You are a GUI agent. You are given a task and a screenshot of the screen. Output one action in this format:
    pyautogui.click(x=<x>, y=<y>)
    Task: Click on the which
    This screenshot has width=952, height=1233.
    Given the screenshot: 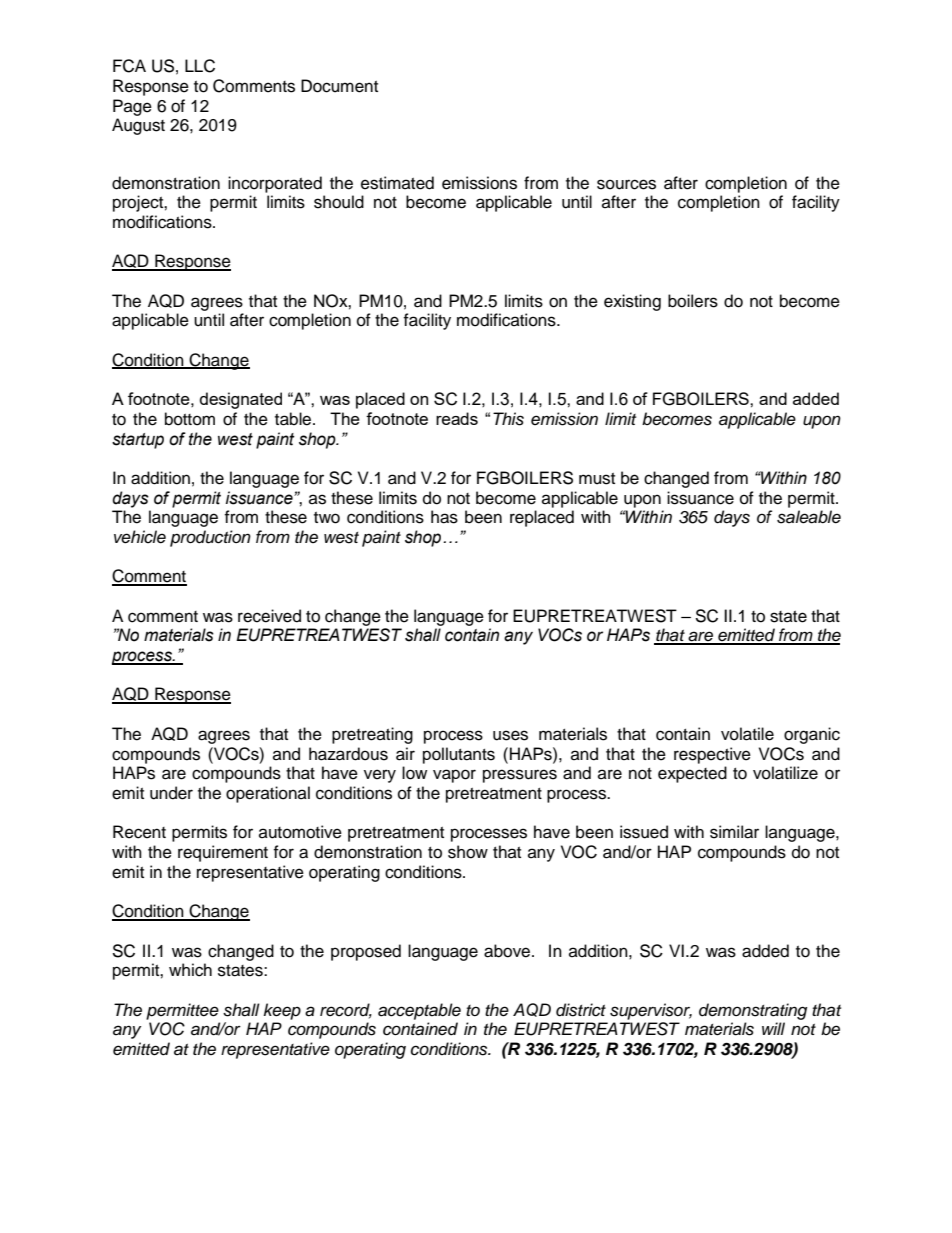 What is the action you would take?
    pyautogui.click(x=190, y=970)
